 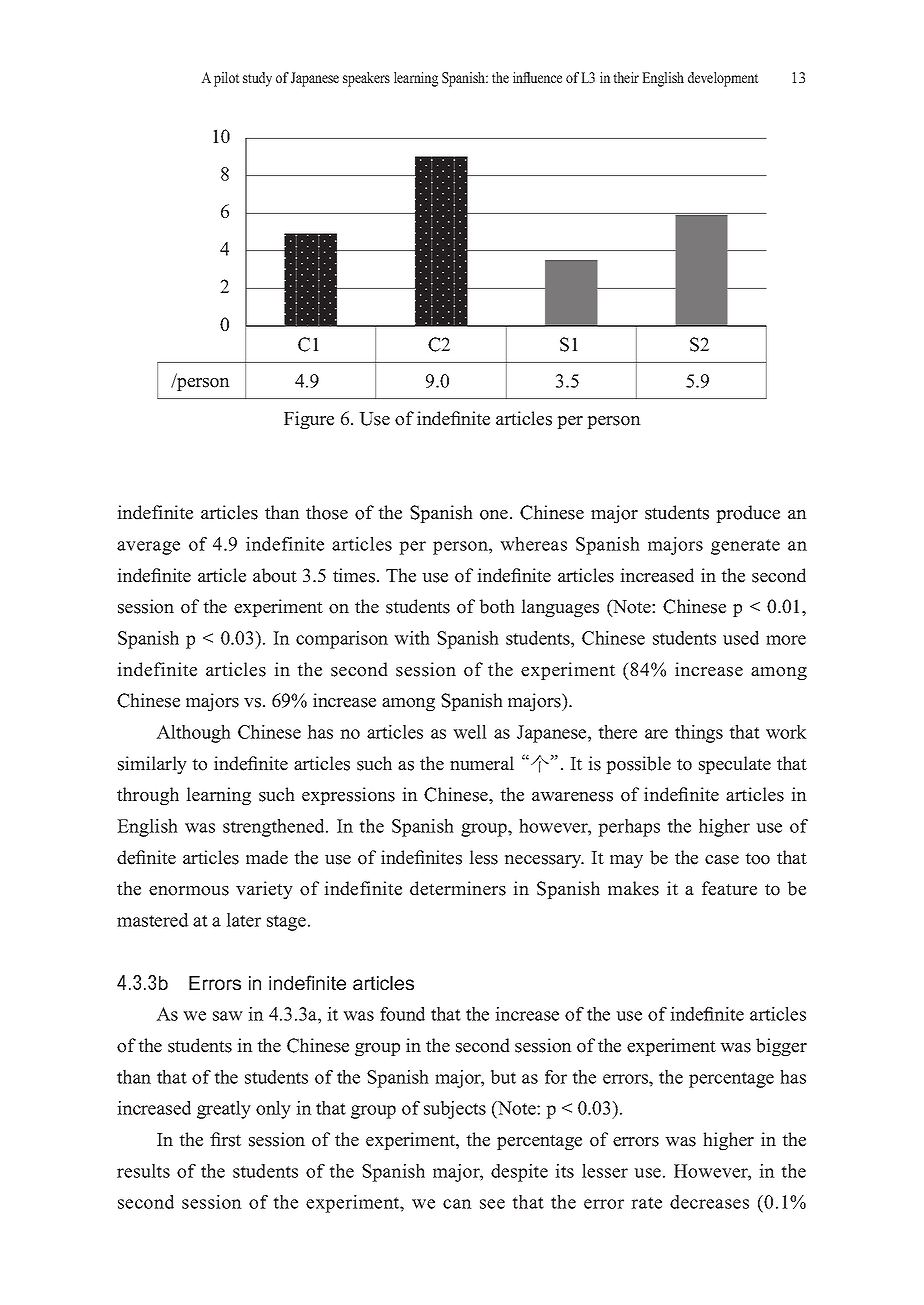 I want to click on speakers, so click(x=366, y=79).
